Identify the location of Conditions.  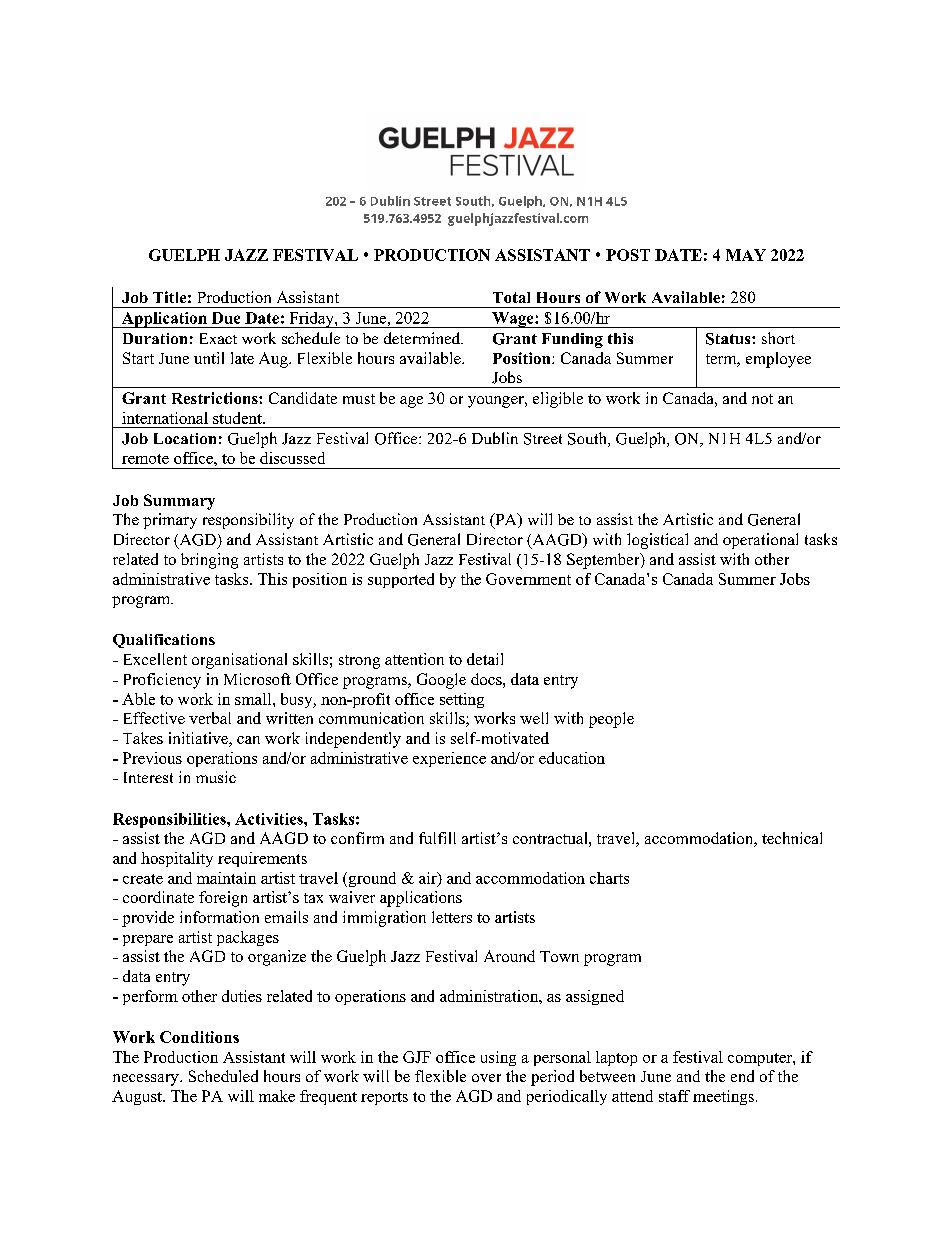
(199, 1037).
